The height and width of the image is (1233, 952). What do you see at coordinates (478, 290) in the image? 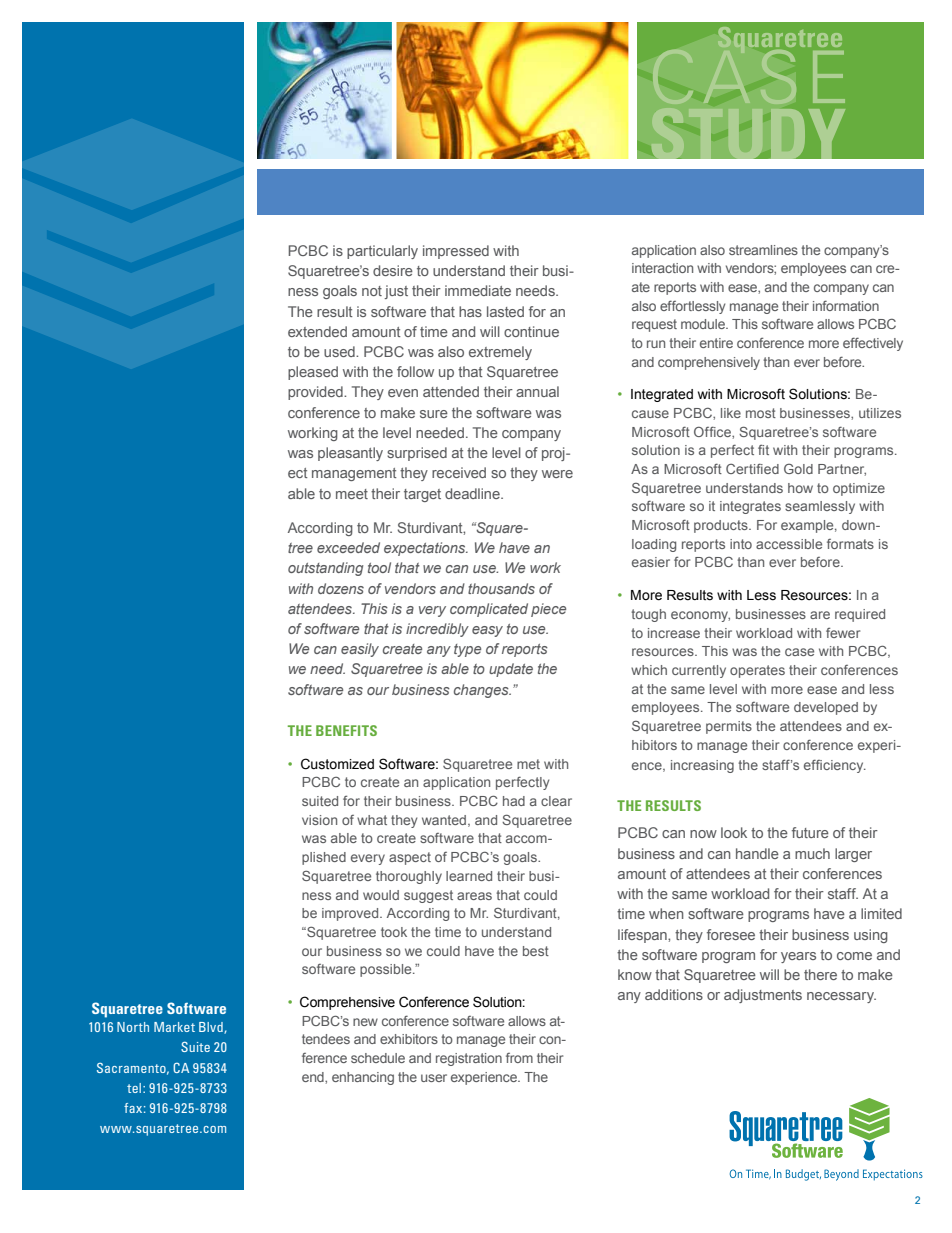
I see `immediate` at bounding box center [478, 290].
